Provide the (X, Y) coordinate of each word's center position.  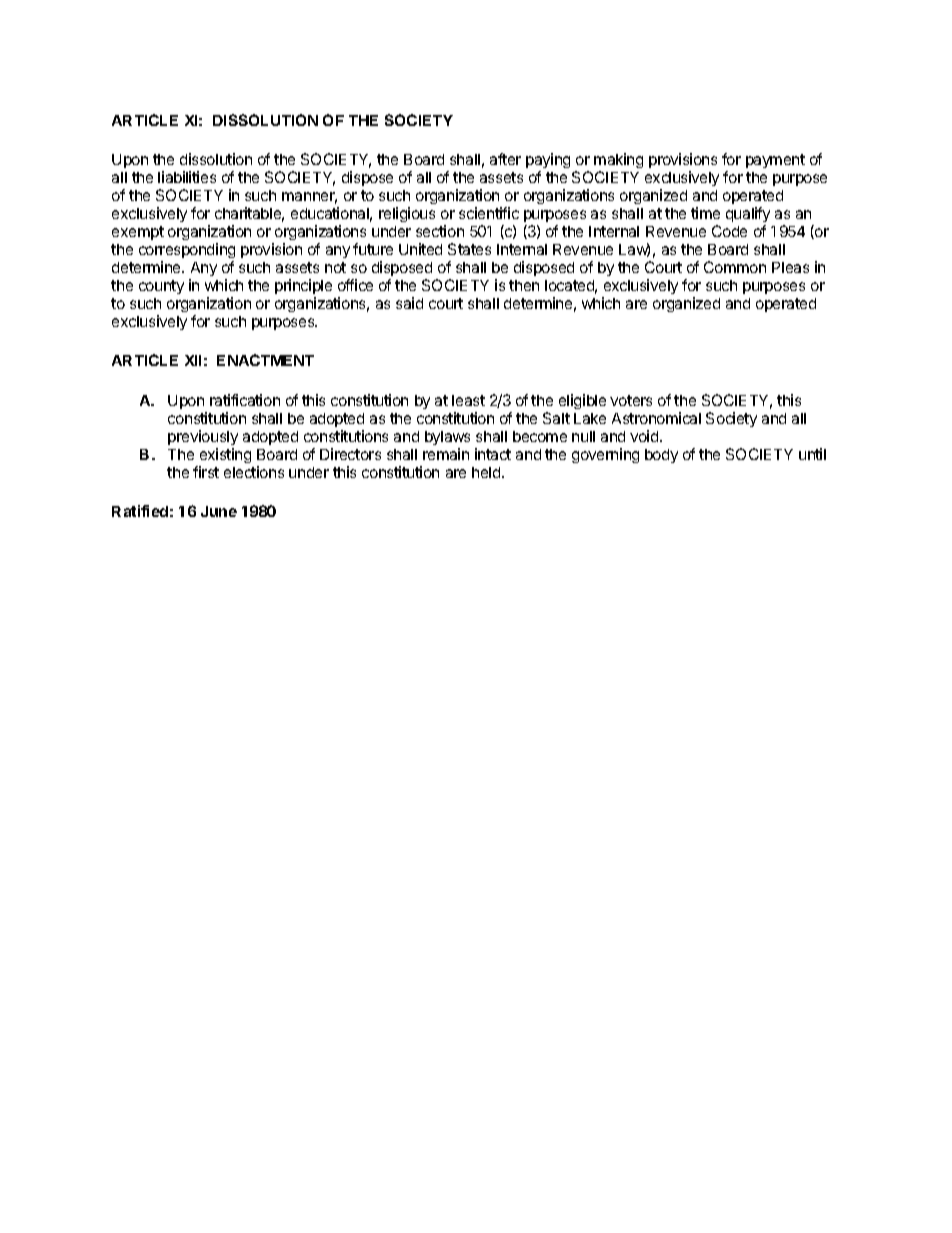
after (505, 159)
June (219, 511)
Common (735, 267)
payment (775, 161)
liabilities (187, 177)
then (524, 285)
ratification (245, 400)
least (468, 400)
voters (631, 400)
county (161, 287)
